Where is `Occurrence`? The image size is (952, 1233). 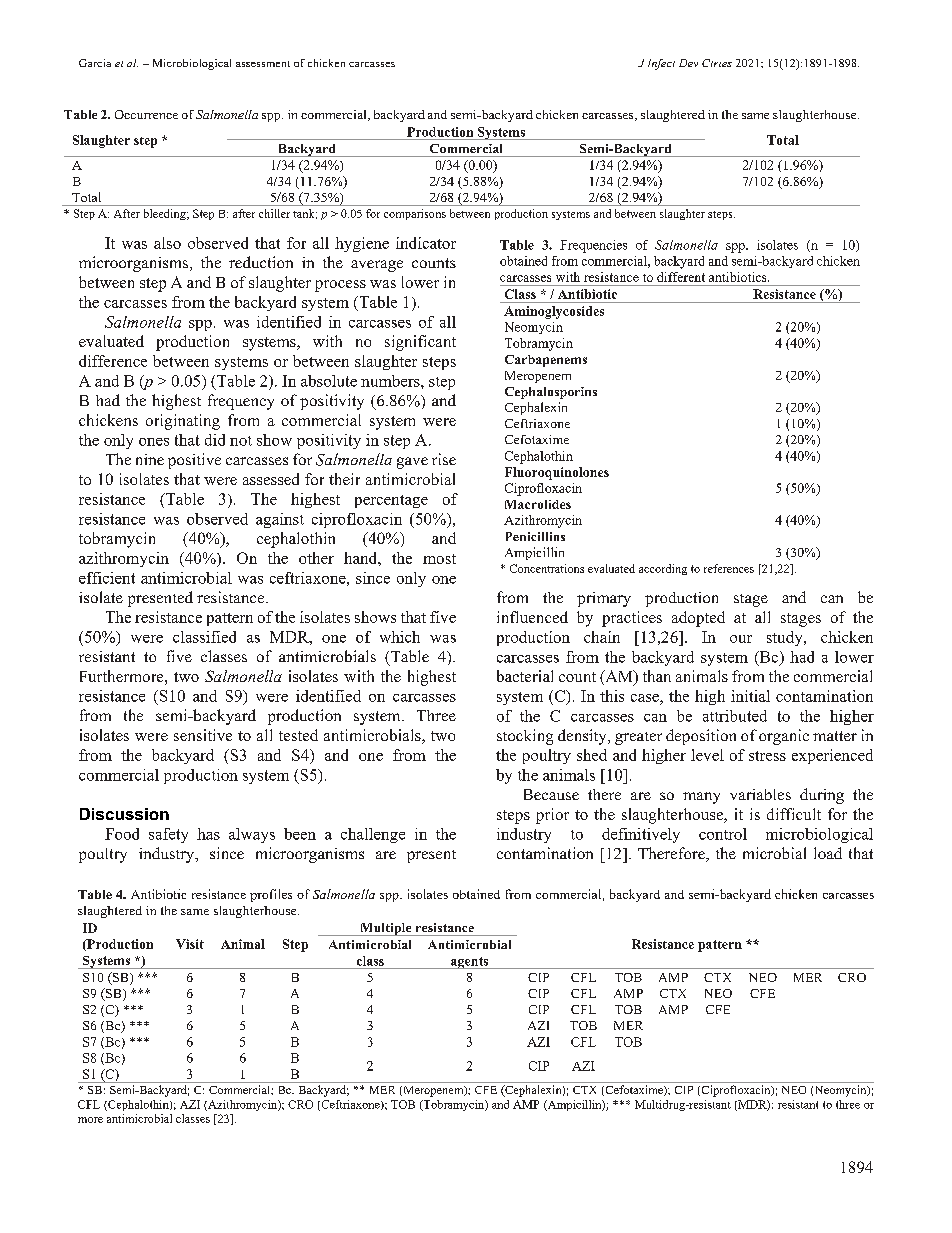
Occurrence is located at coordinates (146, 114).
